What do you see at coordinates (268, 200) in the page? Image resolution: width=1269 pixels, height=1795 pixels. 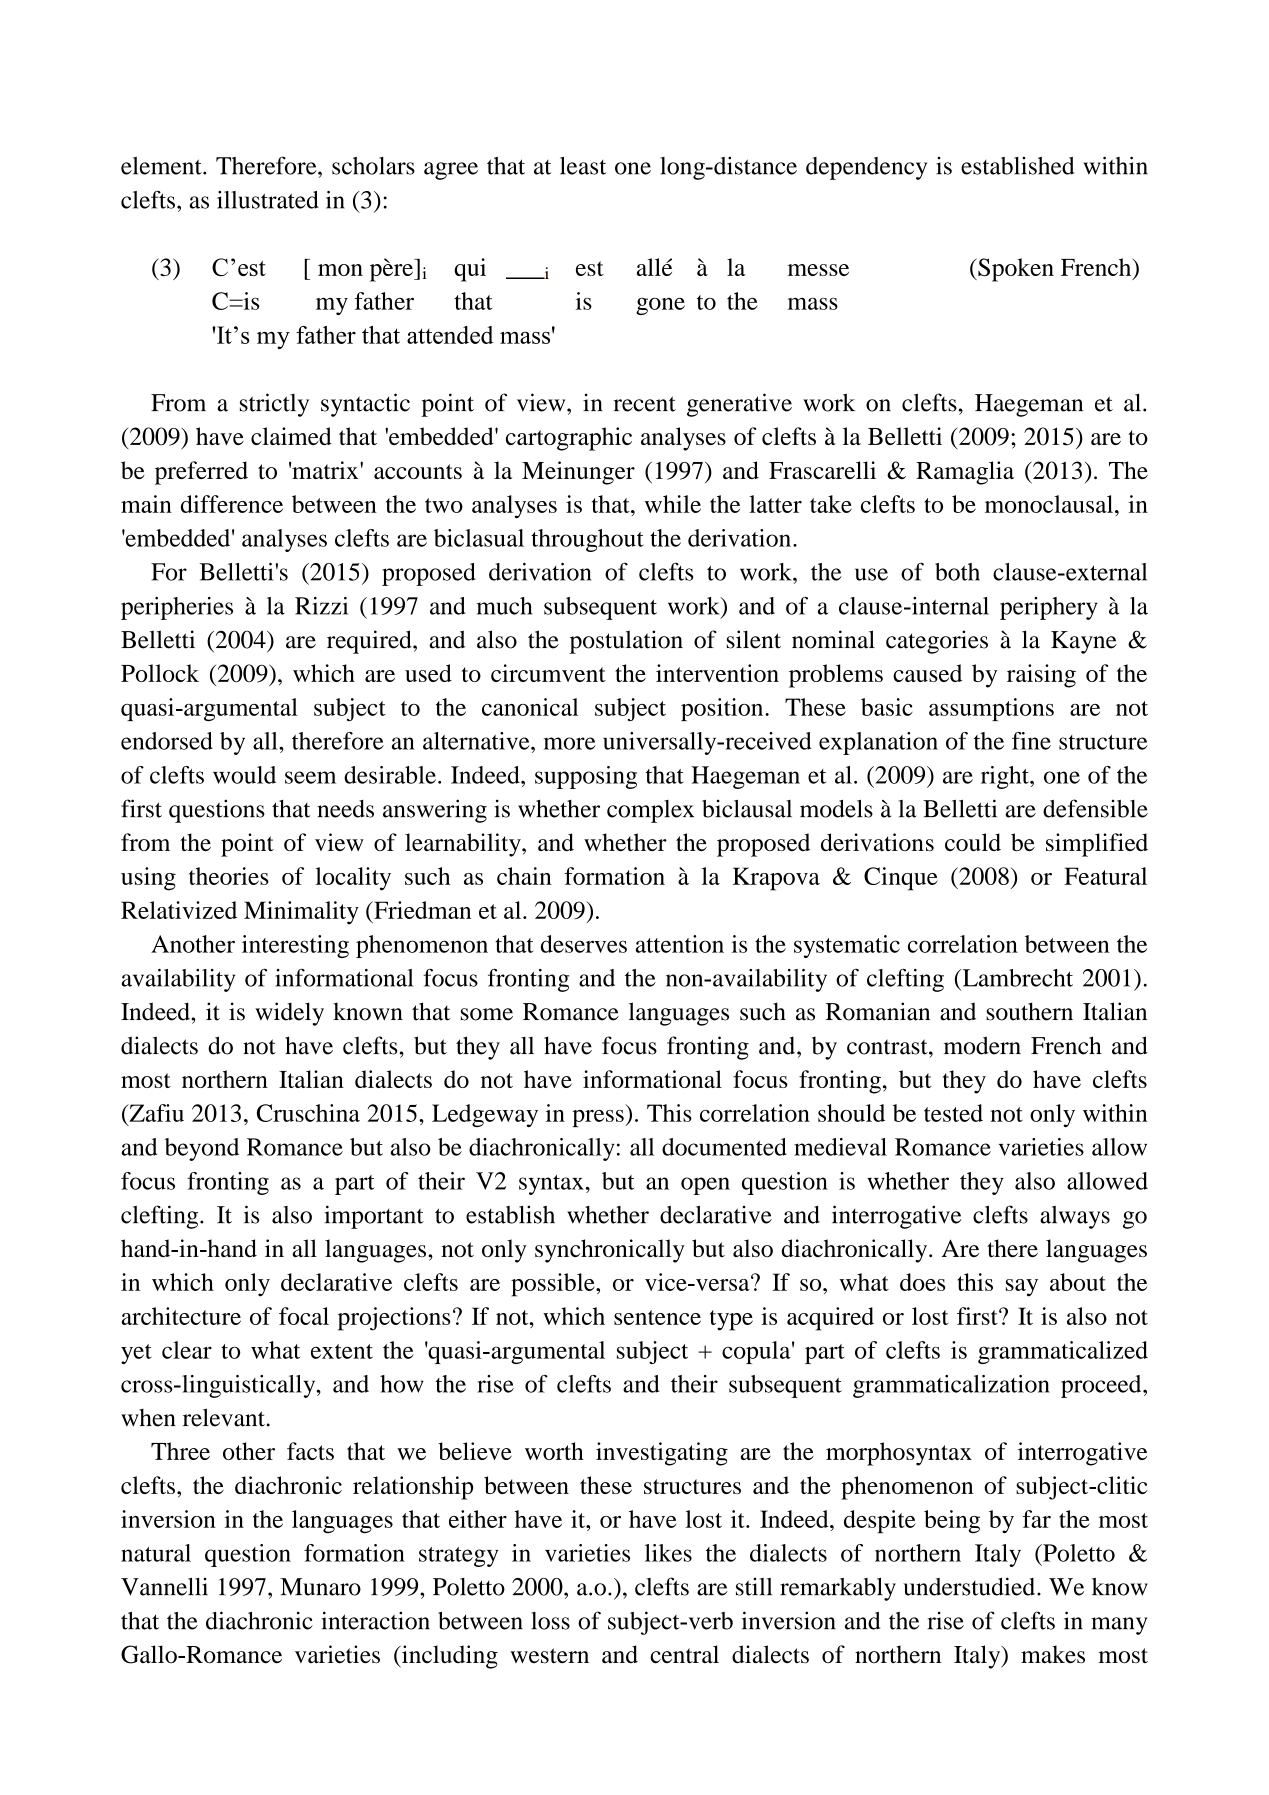 I see `illustrated` at bounding box center [268, 200].
